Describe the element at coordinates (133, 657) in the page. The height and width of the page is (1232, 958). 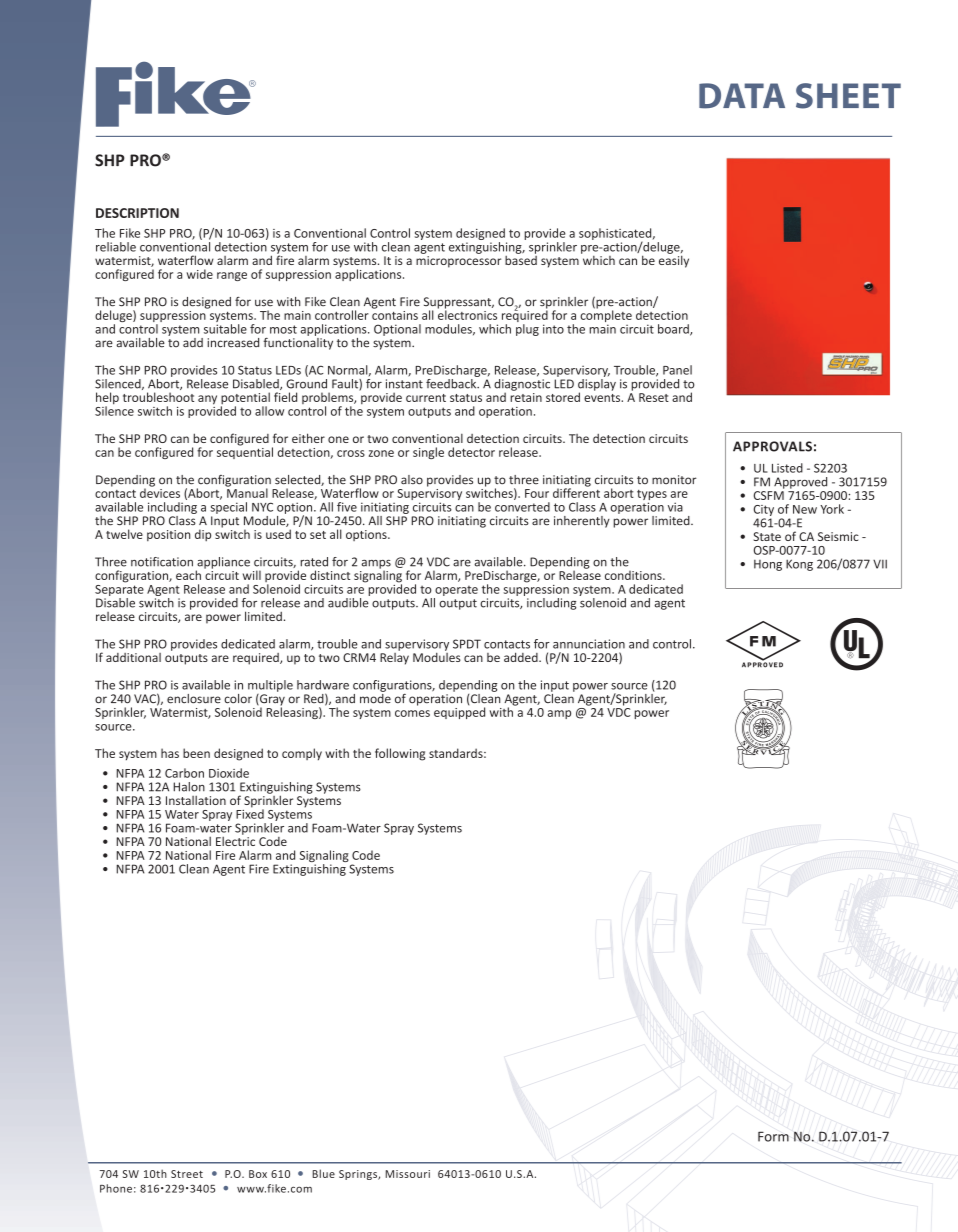
I see `additional` at that location.
